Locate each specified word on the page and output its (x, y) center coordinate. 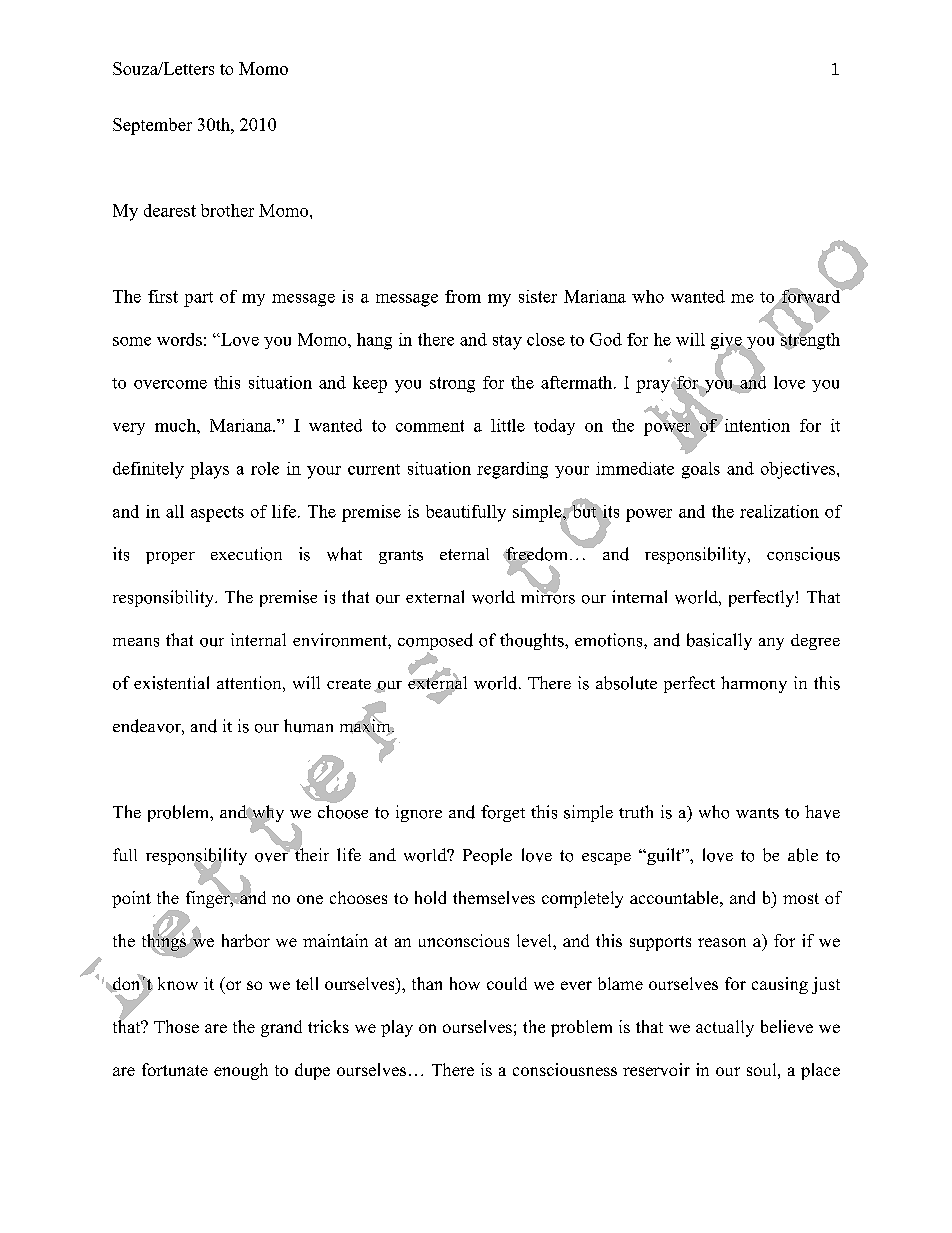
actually (725, 1028)
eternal (464, 554)
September (152, 126)
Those (176, 1026)
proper (170, 558)
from (463, 296)
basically (719, 641)
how (465, 983)
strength (809, 340)
